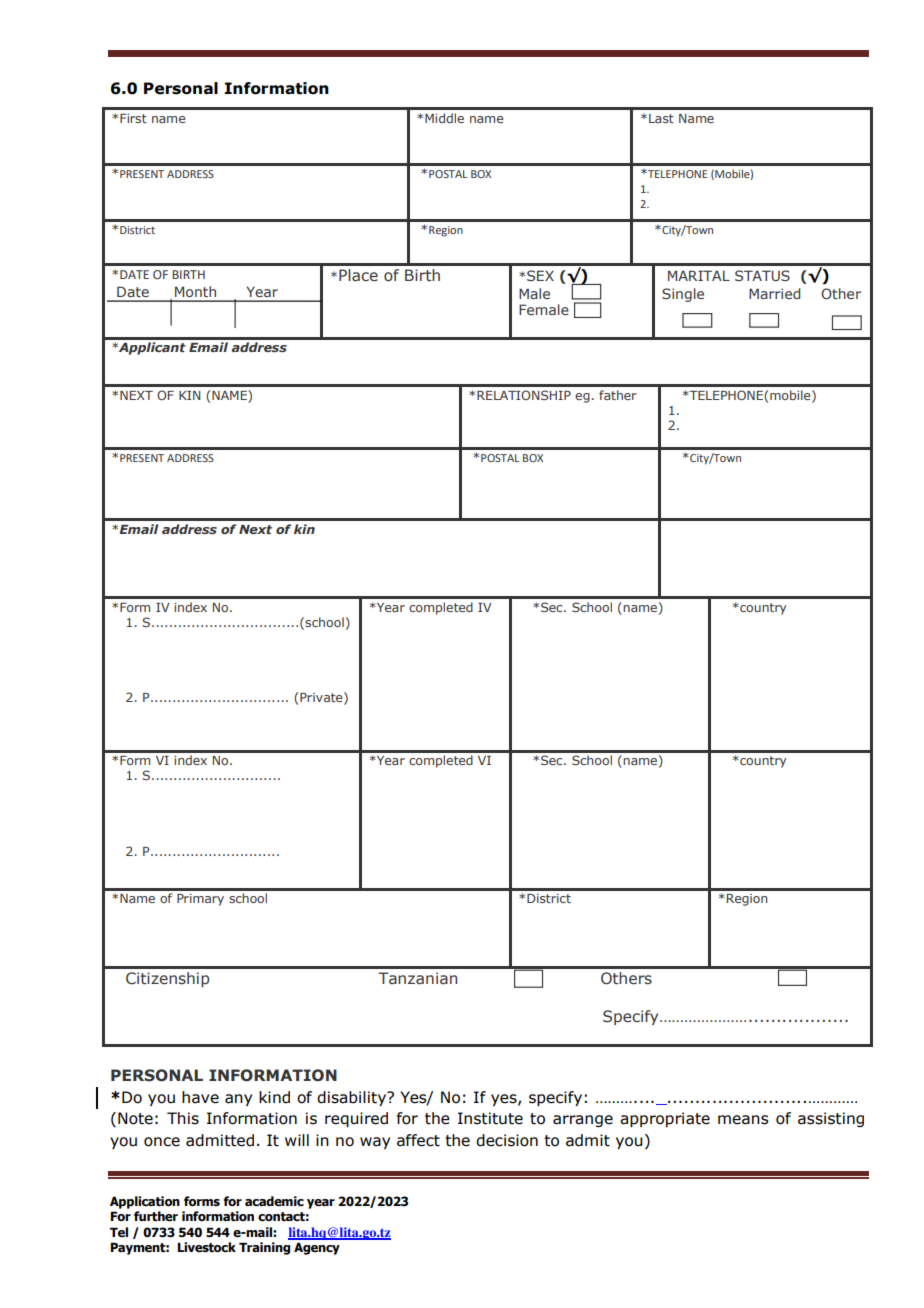 Image resolution: width=924 pixels, height=1308 pixels. What do you see at coordinates (207, 1247) in the page?
I see `Livestock` at bounding box center [207, 1247].
